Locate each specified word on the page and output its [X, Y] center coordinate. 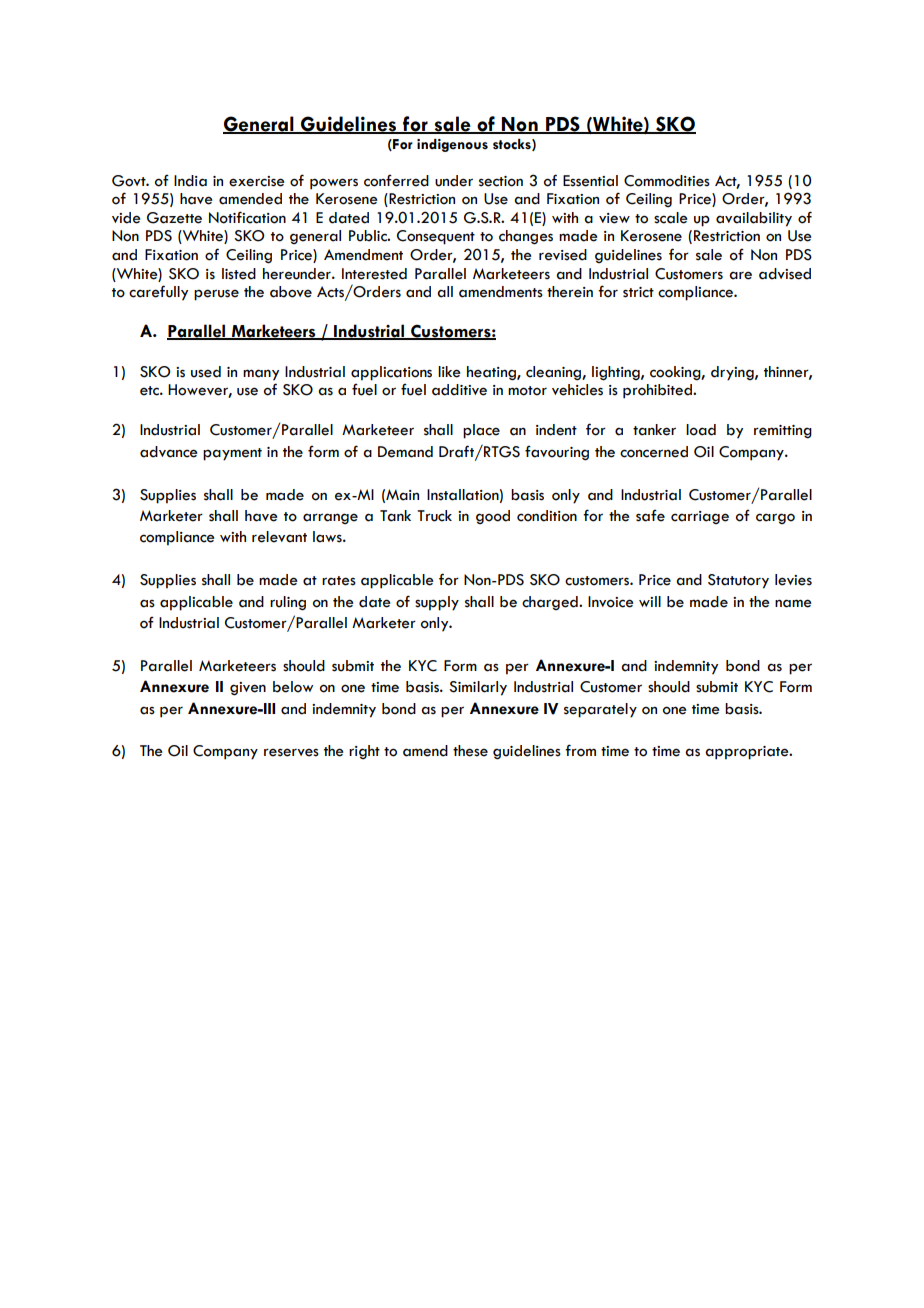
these [470, 751]
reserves [291, 752]
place [481, 431]
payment [232, 454]
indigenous [452, 145]
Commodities [667, 181]
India [190, 181]
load [701, 430]
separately [600, 710]
